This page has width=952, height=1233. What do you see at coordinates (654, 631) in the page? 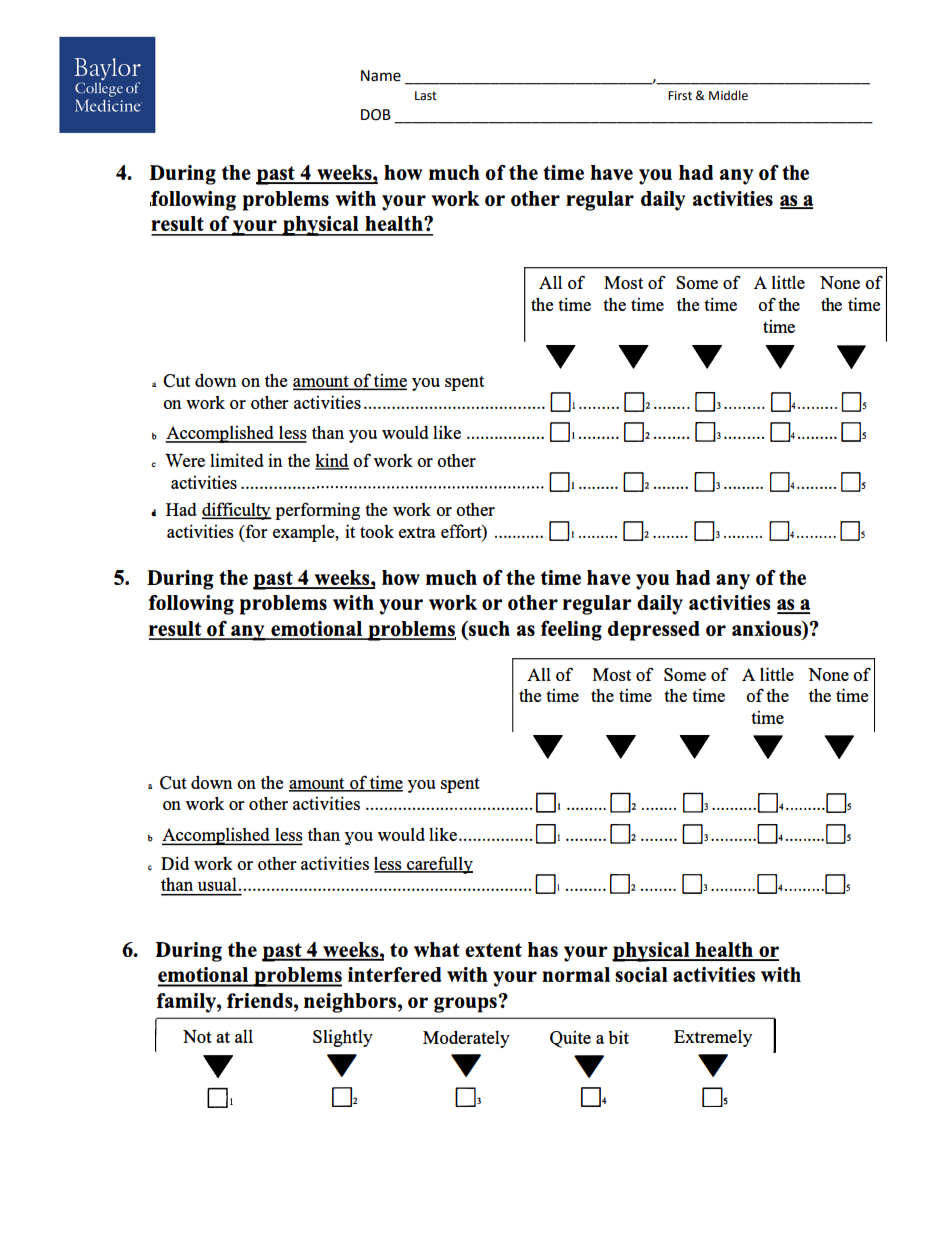
I see `depressed` at bounding box center [654, 631].
